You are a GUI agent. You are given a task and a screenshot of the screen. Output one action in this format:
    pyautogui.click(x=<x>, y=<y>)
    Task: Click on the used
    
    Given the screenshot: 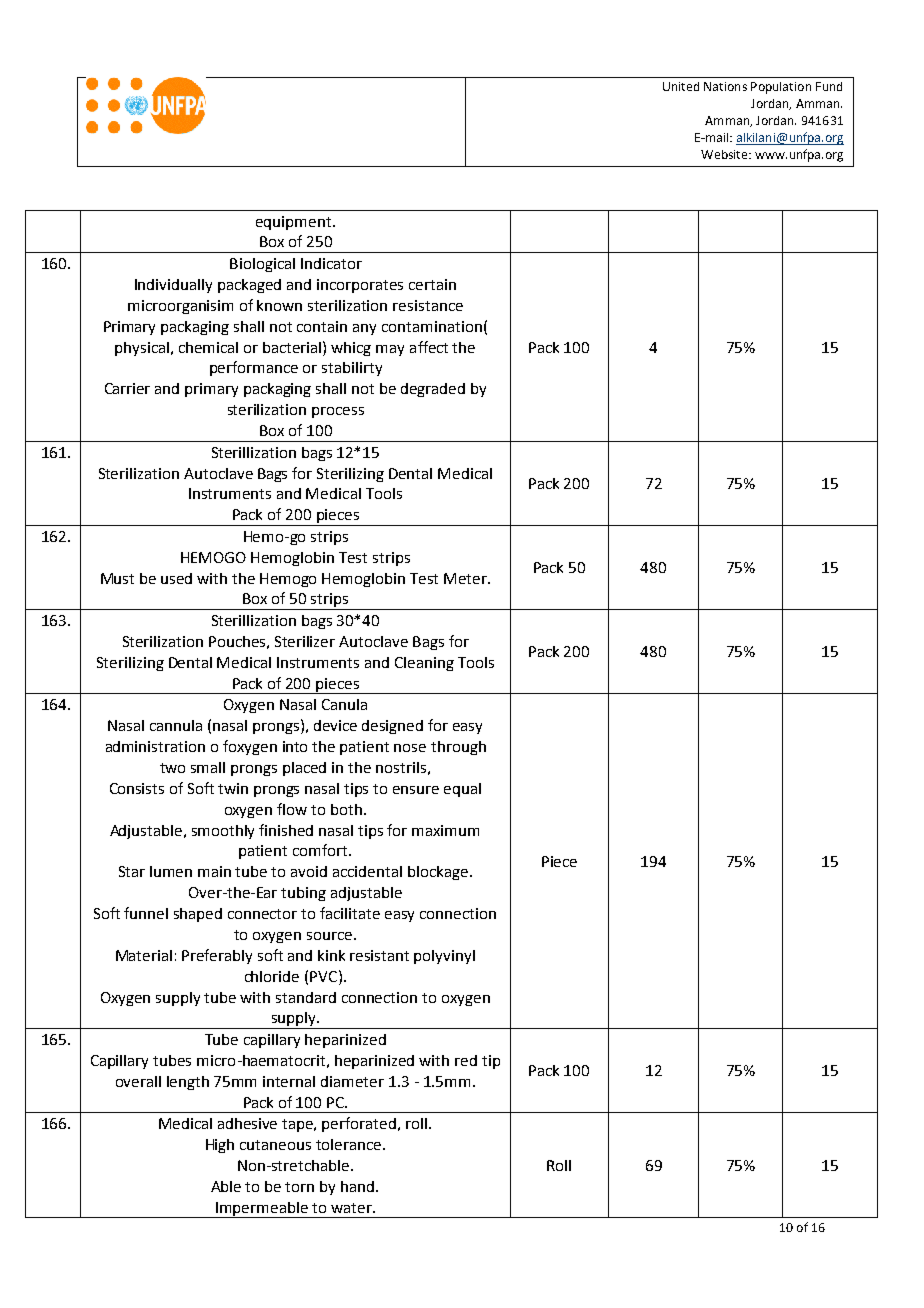 What is the action you would take?
    pyautogui.click(x=176, y=578)
